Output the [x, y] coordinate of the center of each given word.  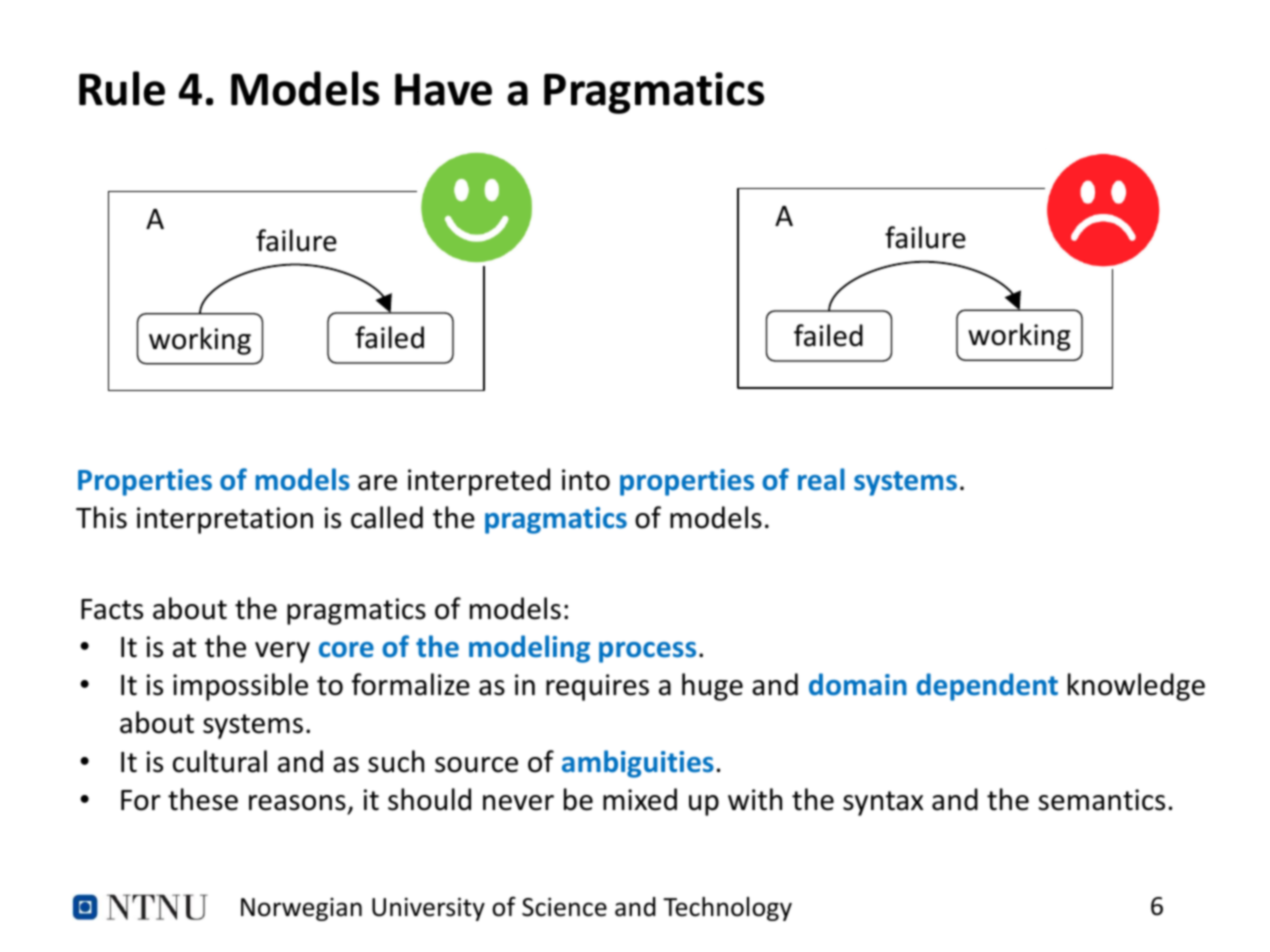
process [647, 652]
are [377, 483]
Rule [122, 88]
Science [564, 907]
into [586, 480]
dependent [987, 687]
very [282, 652]
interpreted [479, 482]
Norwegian [301, 909]
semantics [1101, 800]
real [821, 479]
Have [443, 89]
